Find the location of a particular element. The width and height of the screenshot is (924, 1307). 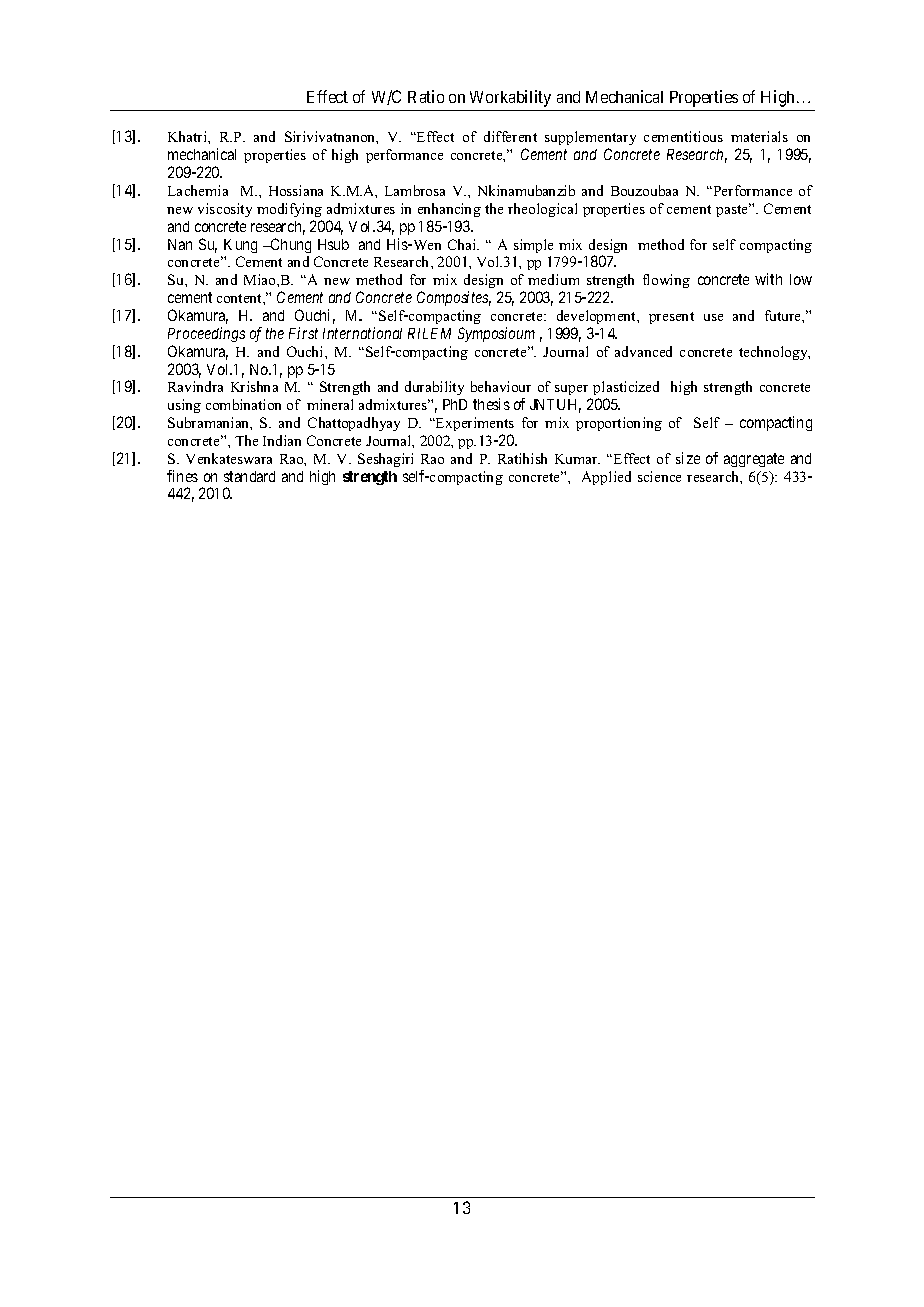

Workability is located at coordinates (510, 98).
